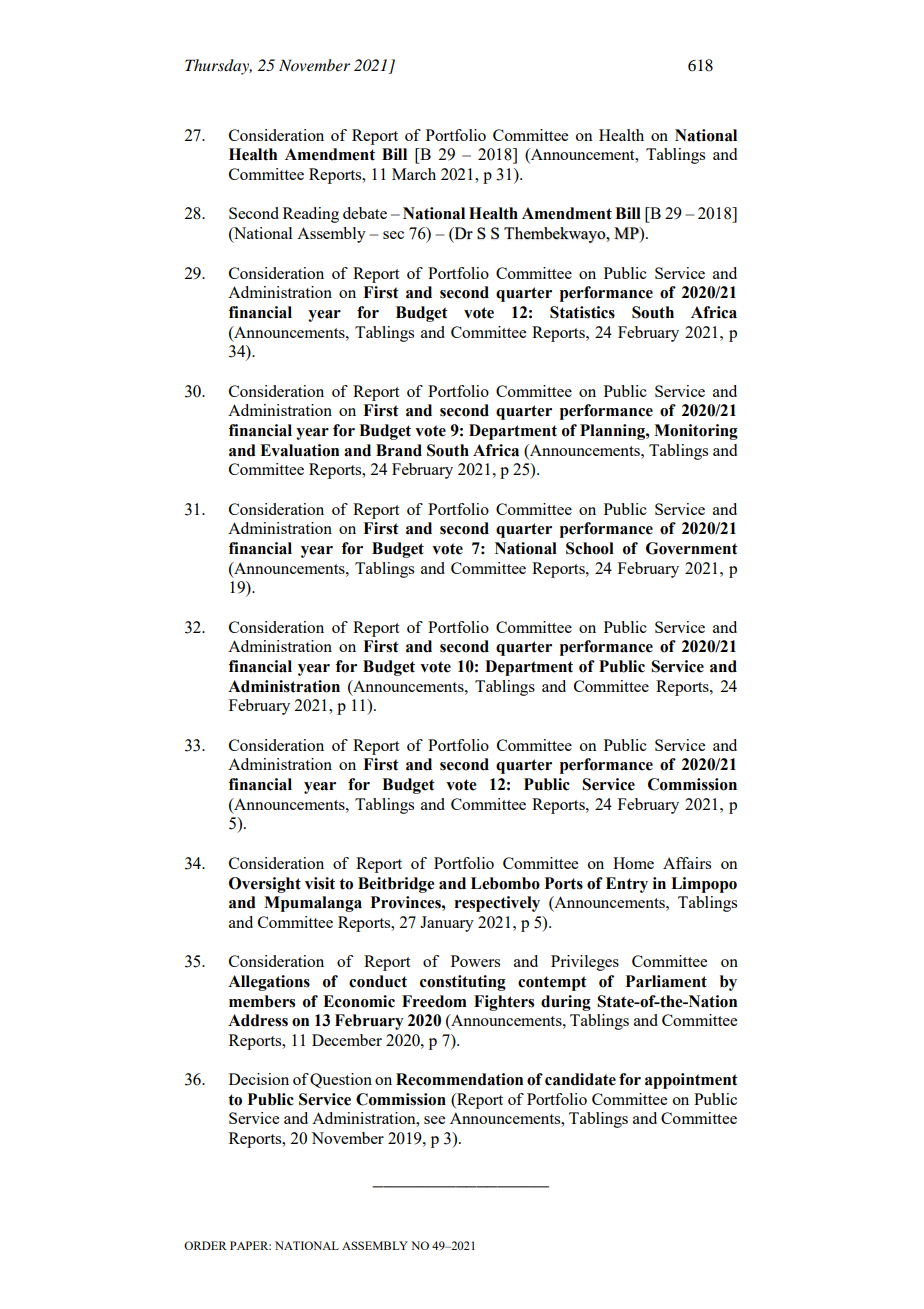 The width and height of the screenshot is (924, 1309). What do you see at coordinates (269, 983) in the screenshot?
I see `Allegations` at bounding box center [269, 983].
